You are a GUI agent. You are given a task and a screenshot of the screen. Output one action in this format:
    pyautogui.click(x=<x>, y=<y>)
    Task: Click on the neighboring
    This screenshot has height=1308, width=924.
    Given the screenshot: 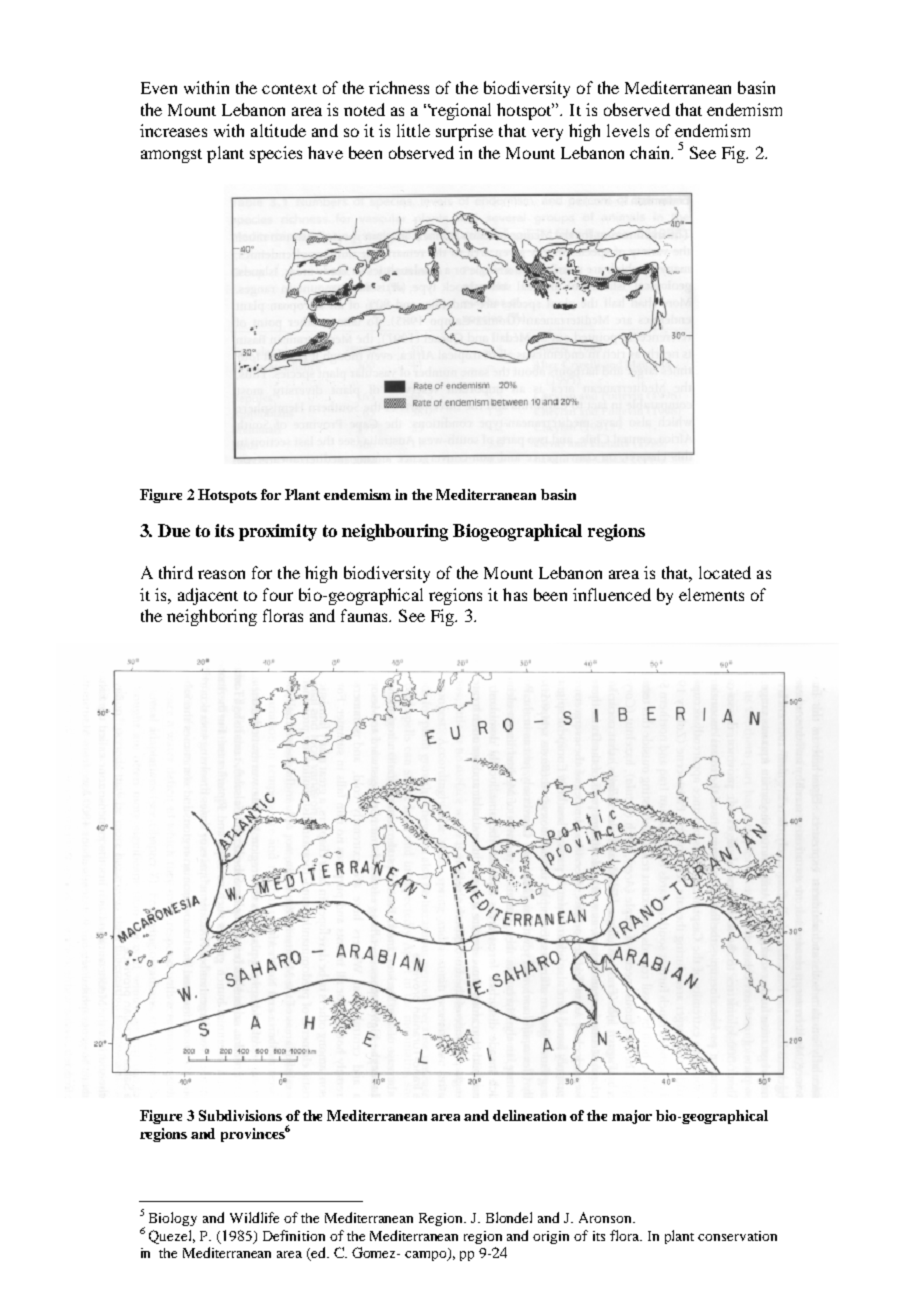 What is the action you would take?
    pyautogui.click(x=212, y=617)
